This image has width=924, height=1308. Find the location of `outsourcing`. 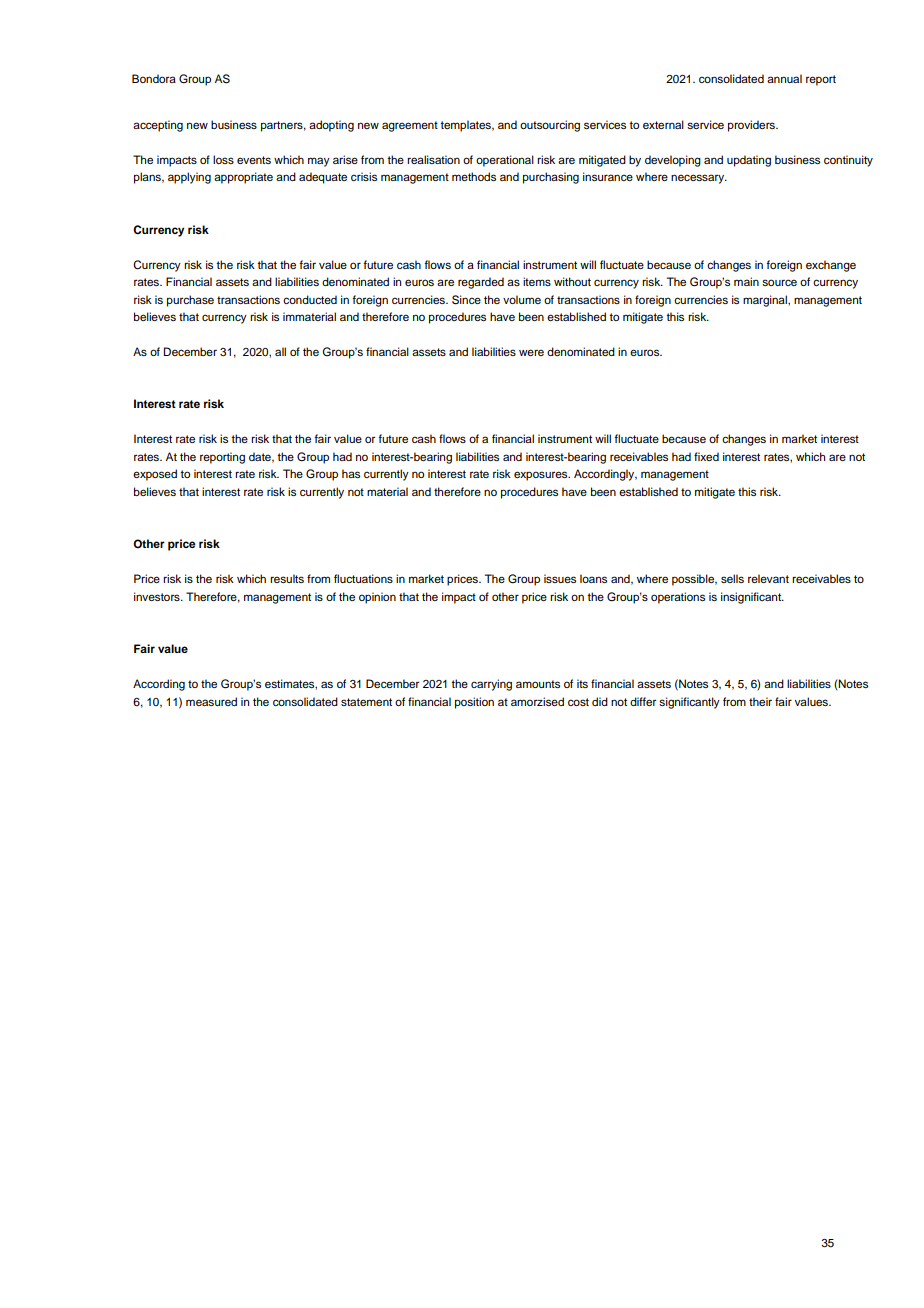

outsourcing is located at coordinates (550, 126).
